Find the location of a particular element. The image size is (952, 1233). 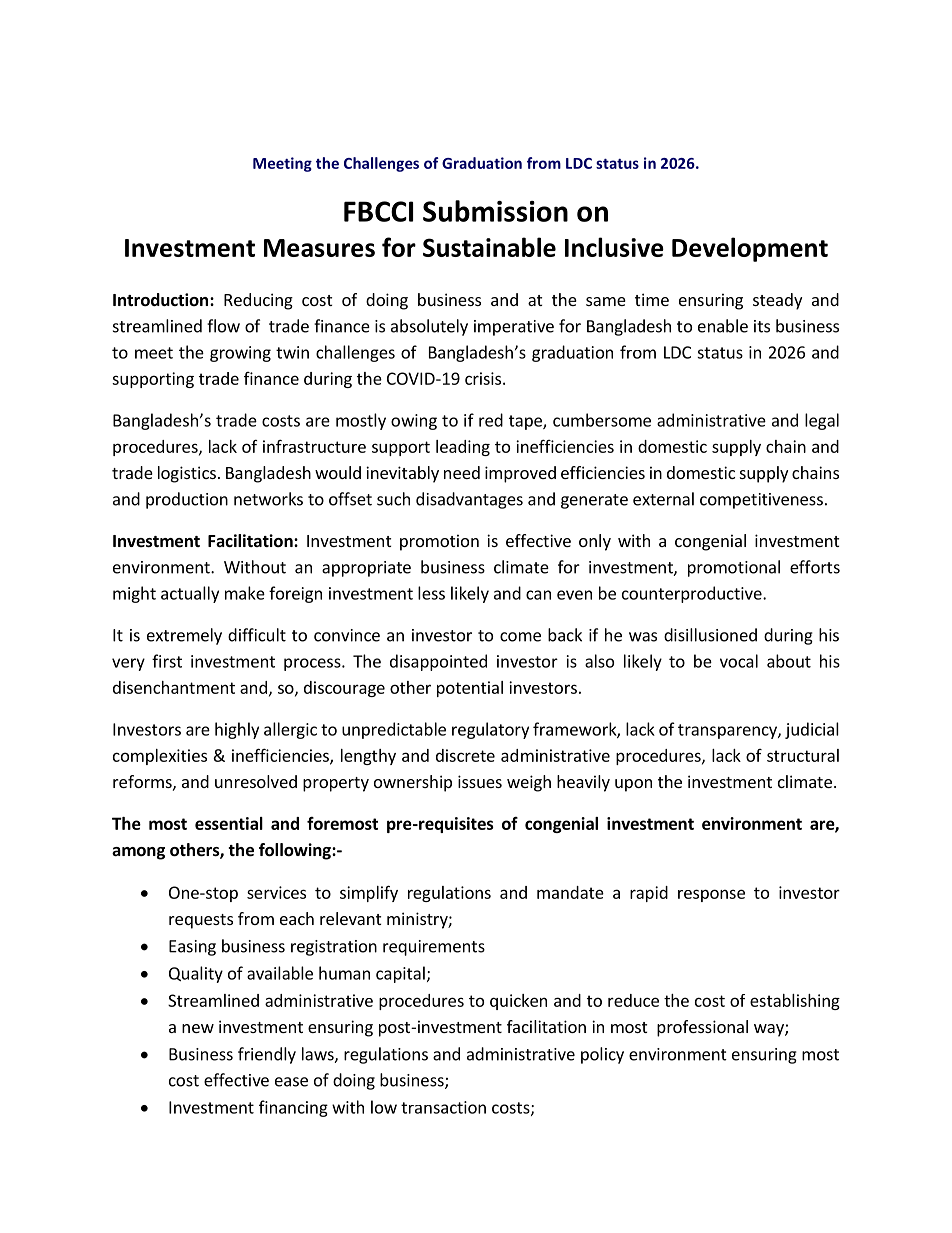

Sustainable is located at coordinates (489, 247).
